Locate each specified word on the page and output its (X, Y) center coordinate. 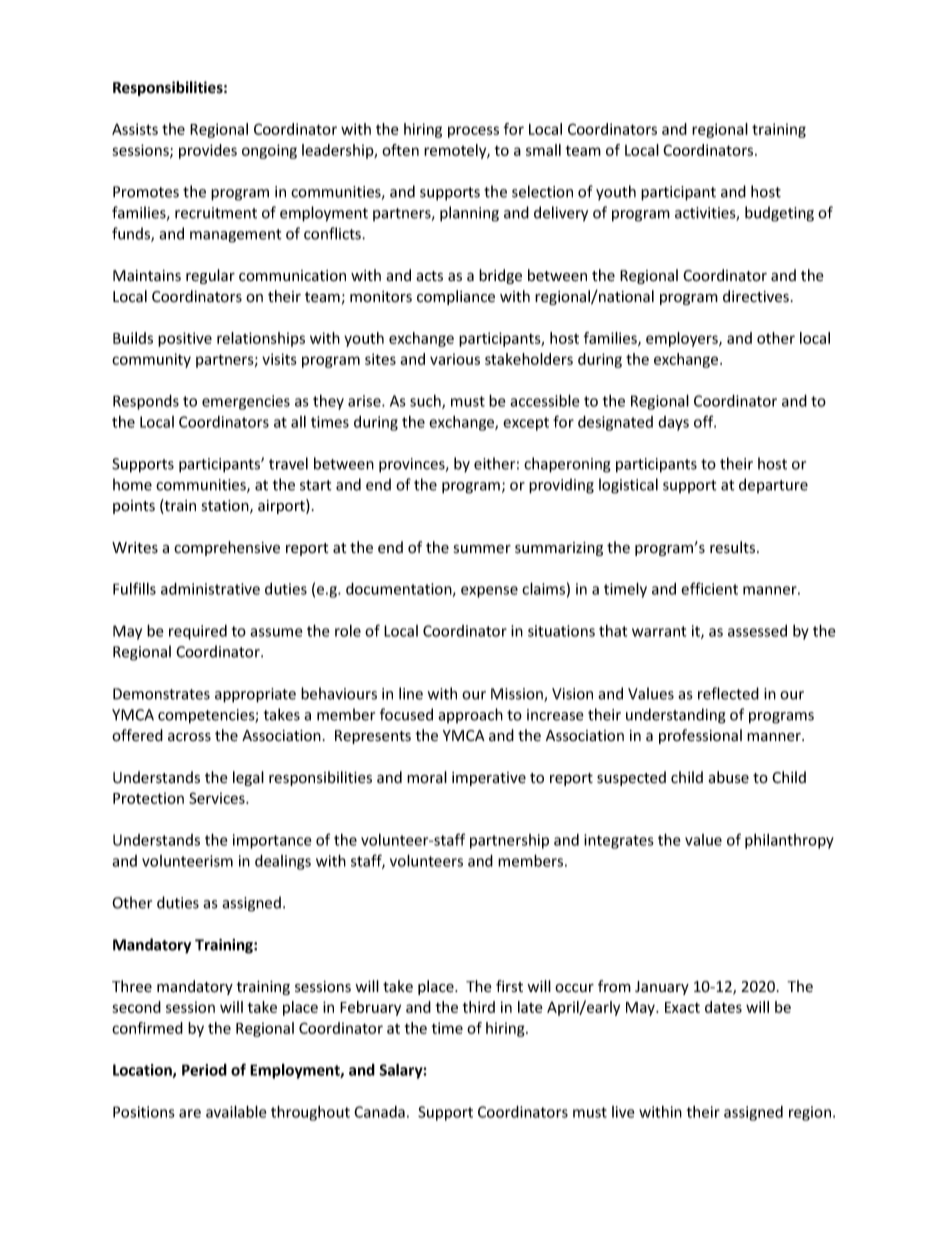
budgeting (779, 214)
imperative (489, 779)
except (526, 424)
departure (773, 485)
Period (204, 1070)
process (473, 132)
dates (723, 1007)
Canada (379, 1112)
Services (218, 798)
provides (208, 151)
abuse (728, 777)
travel (288, 463)
